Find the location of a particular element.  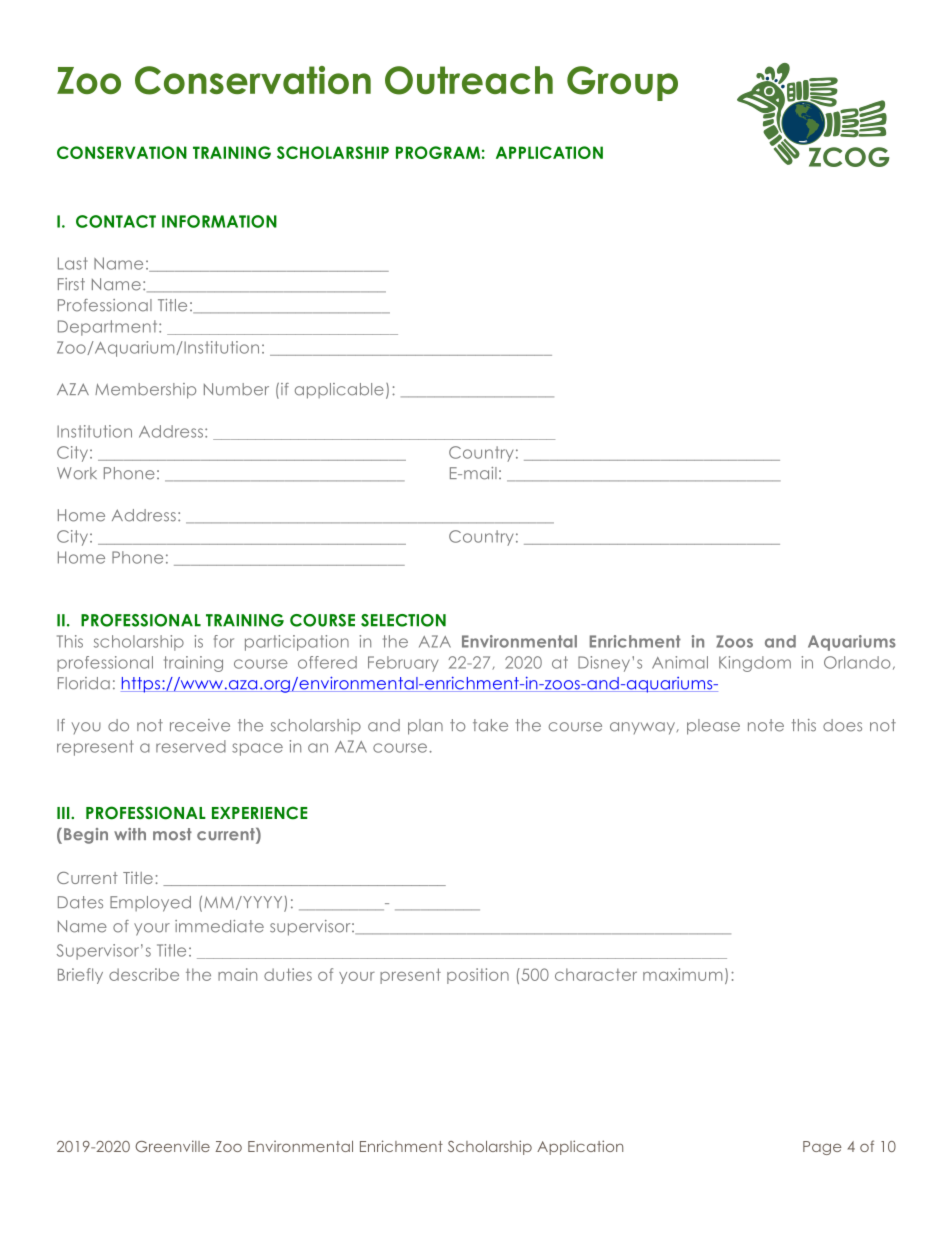

note is located at coordinates (766, 725).
